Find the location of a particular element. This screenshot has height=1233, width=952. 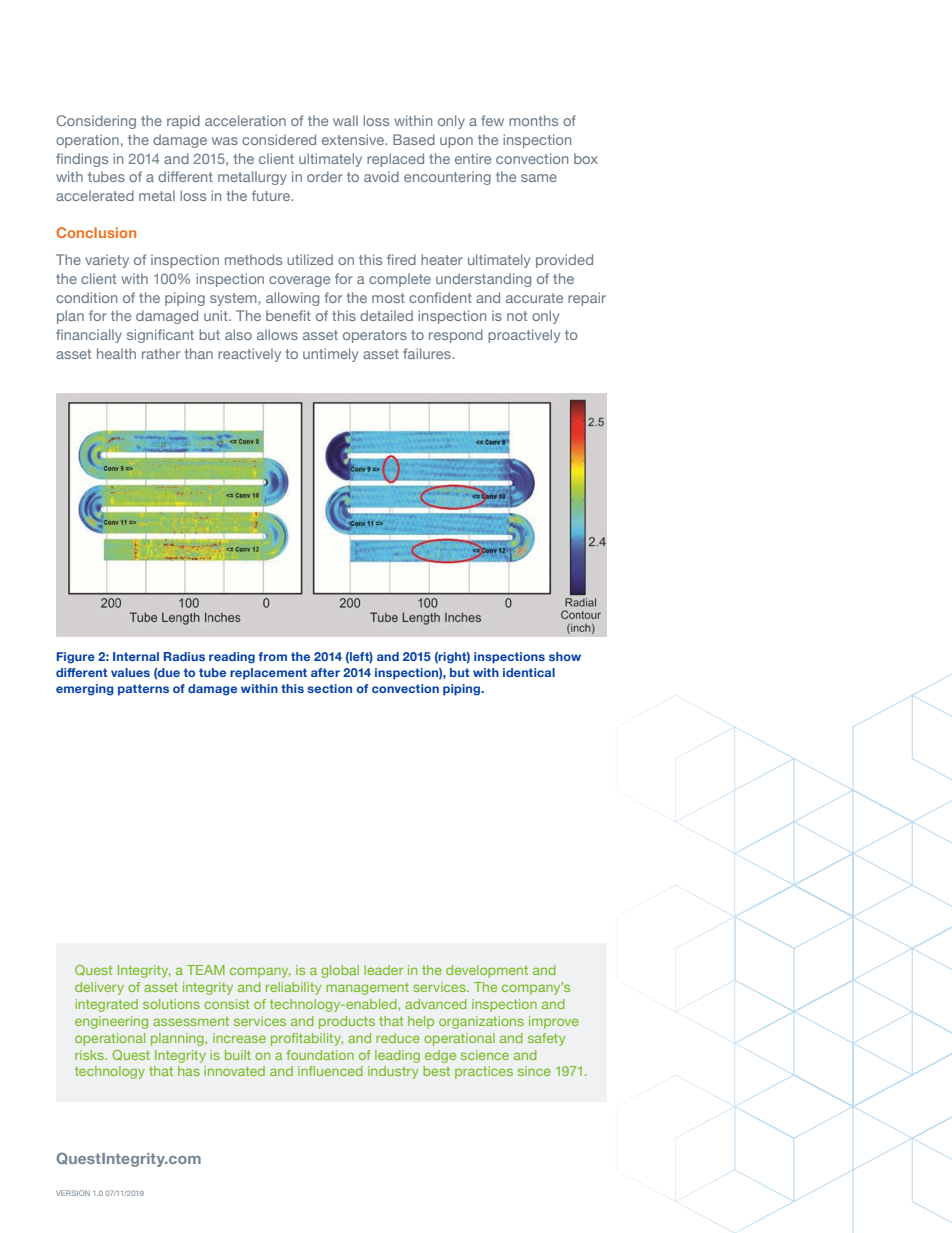

VERSION is located at coordinates (73, 1193).
